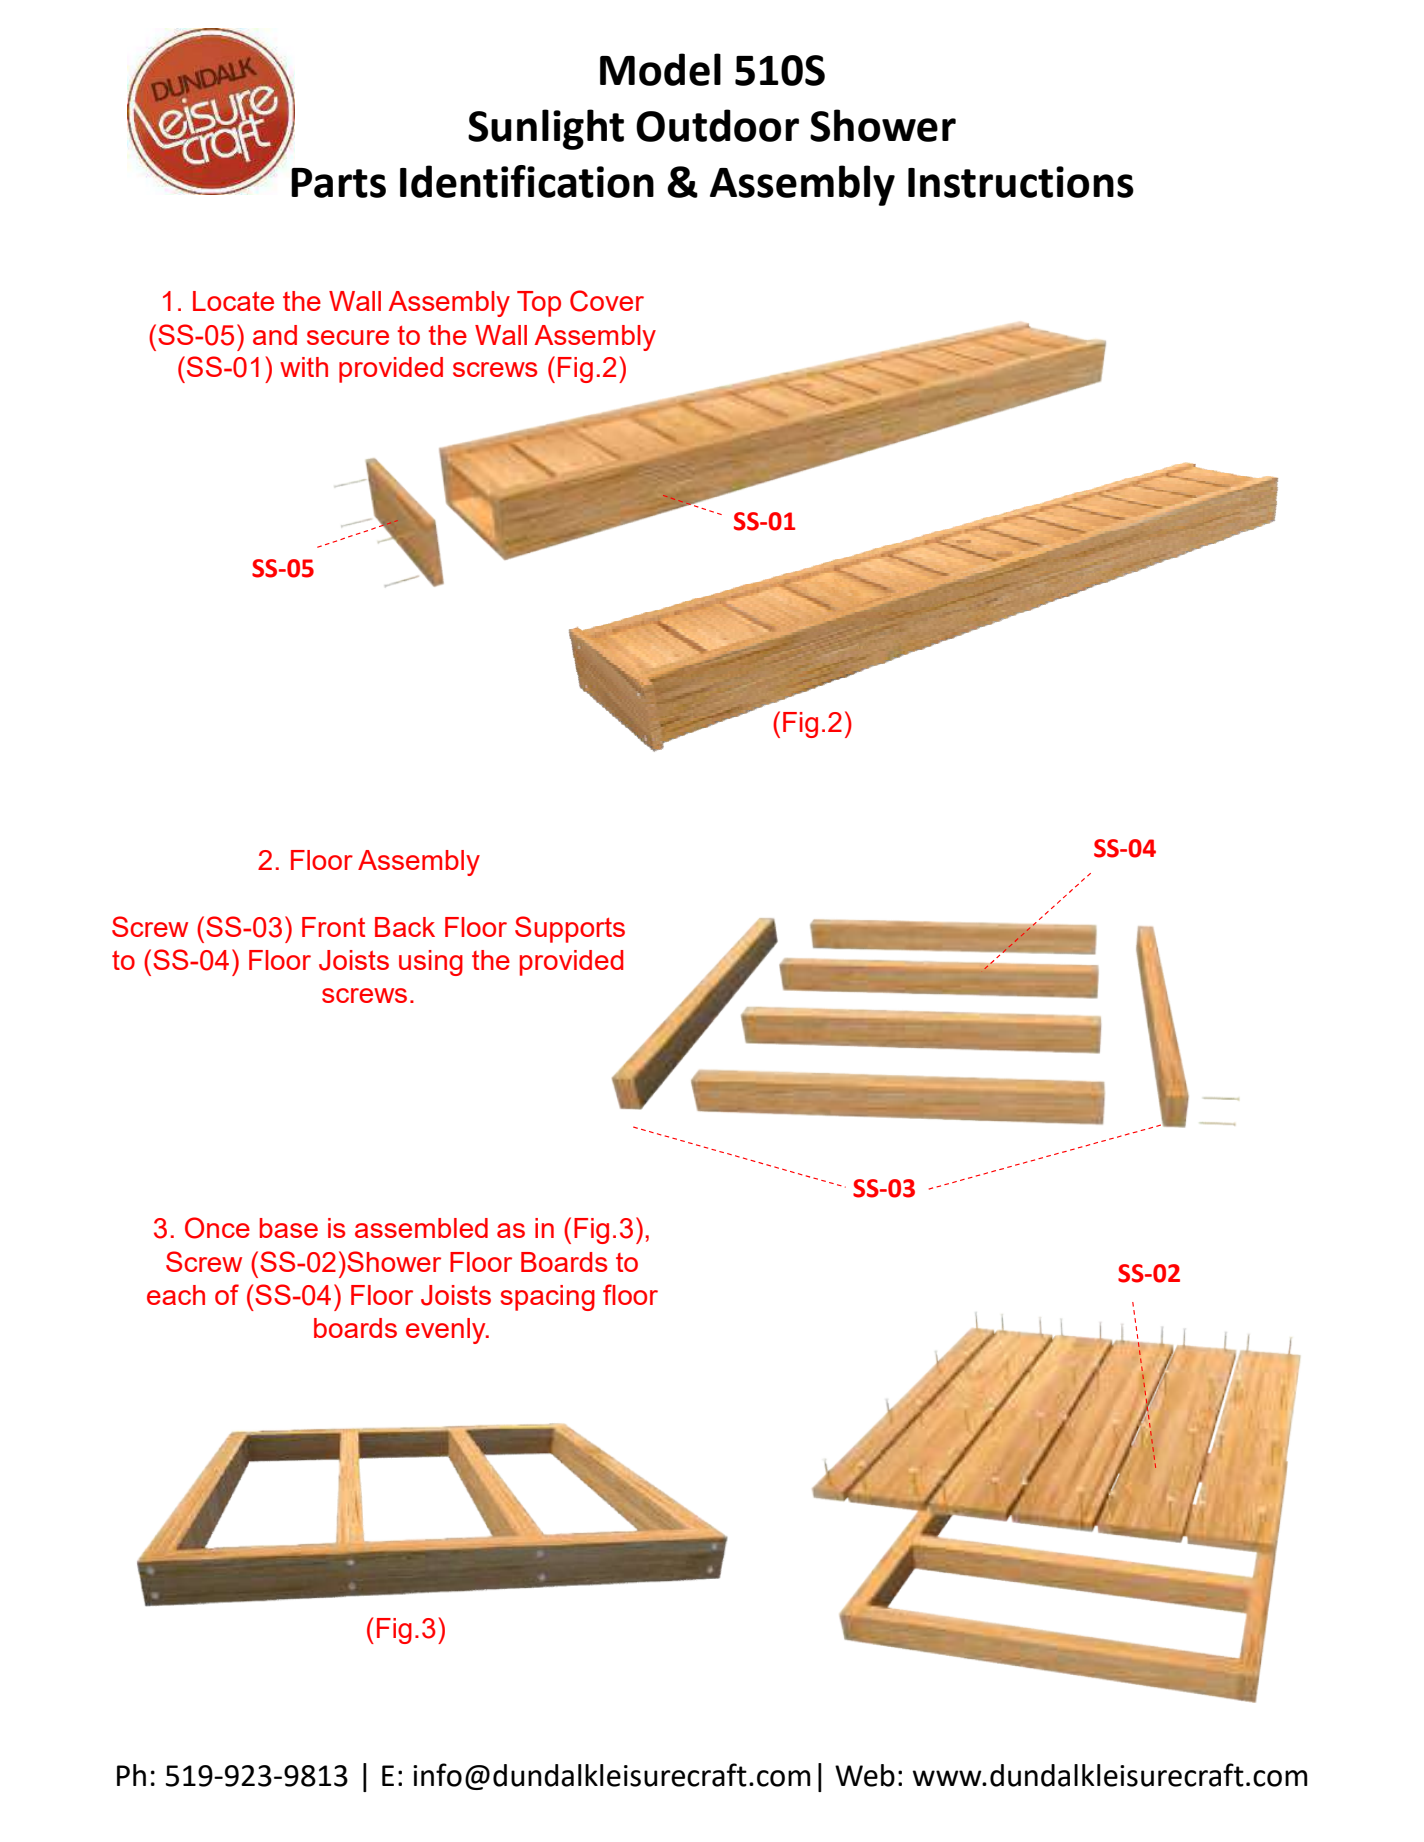  Describe the element at coordinates (570, 929) in the document. I see `Supports` at that location.
